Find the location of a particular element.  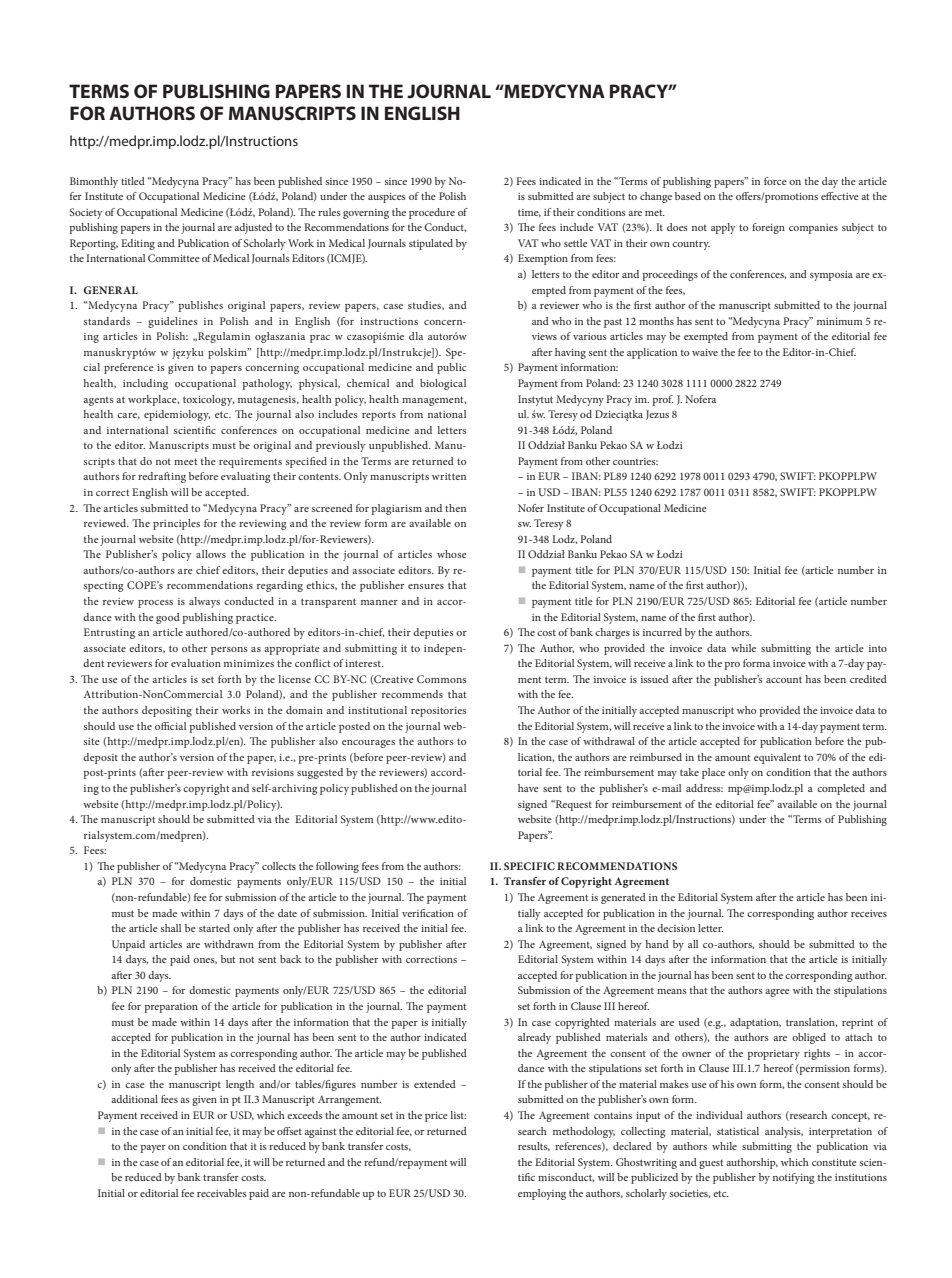

employing is located at coordinates (542, 1194).
